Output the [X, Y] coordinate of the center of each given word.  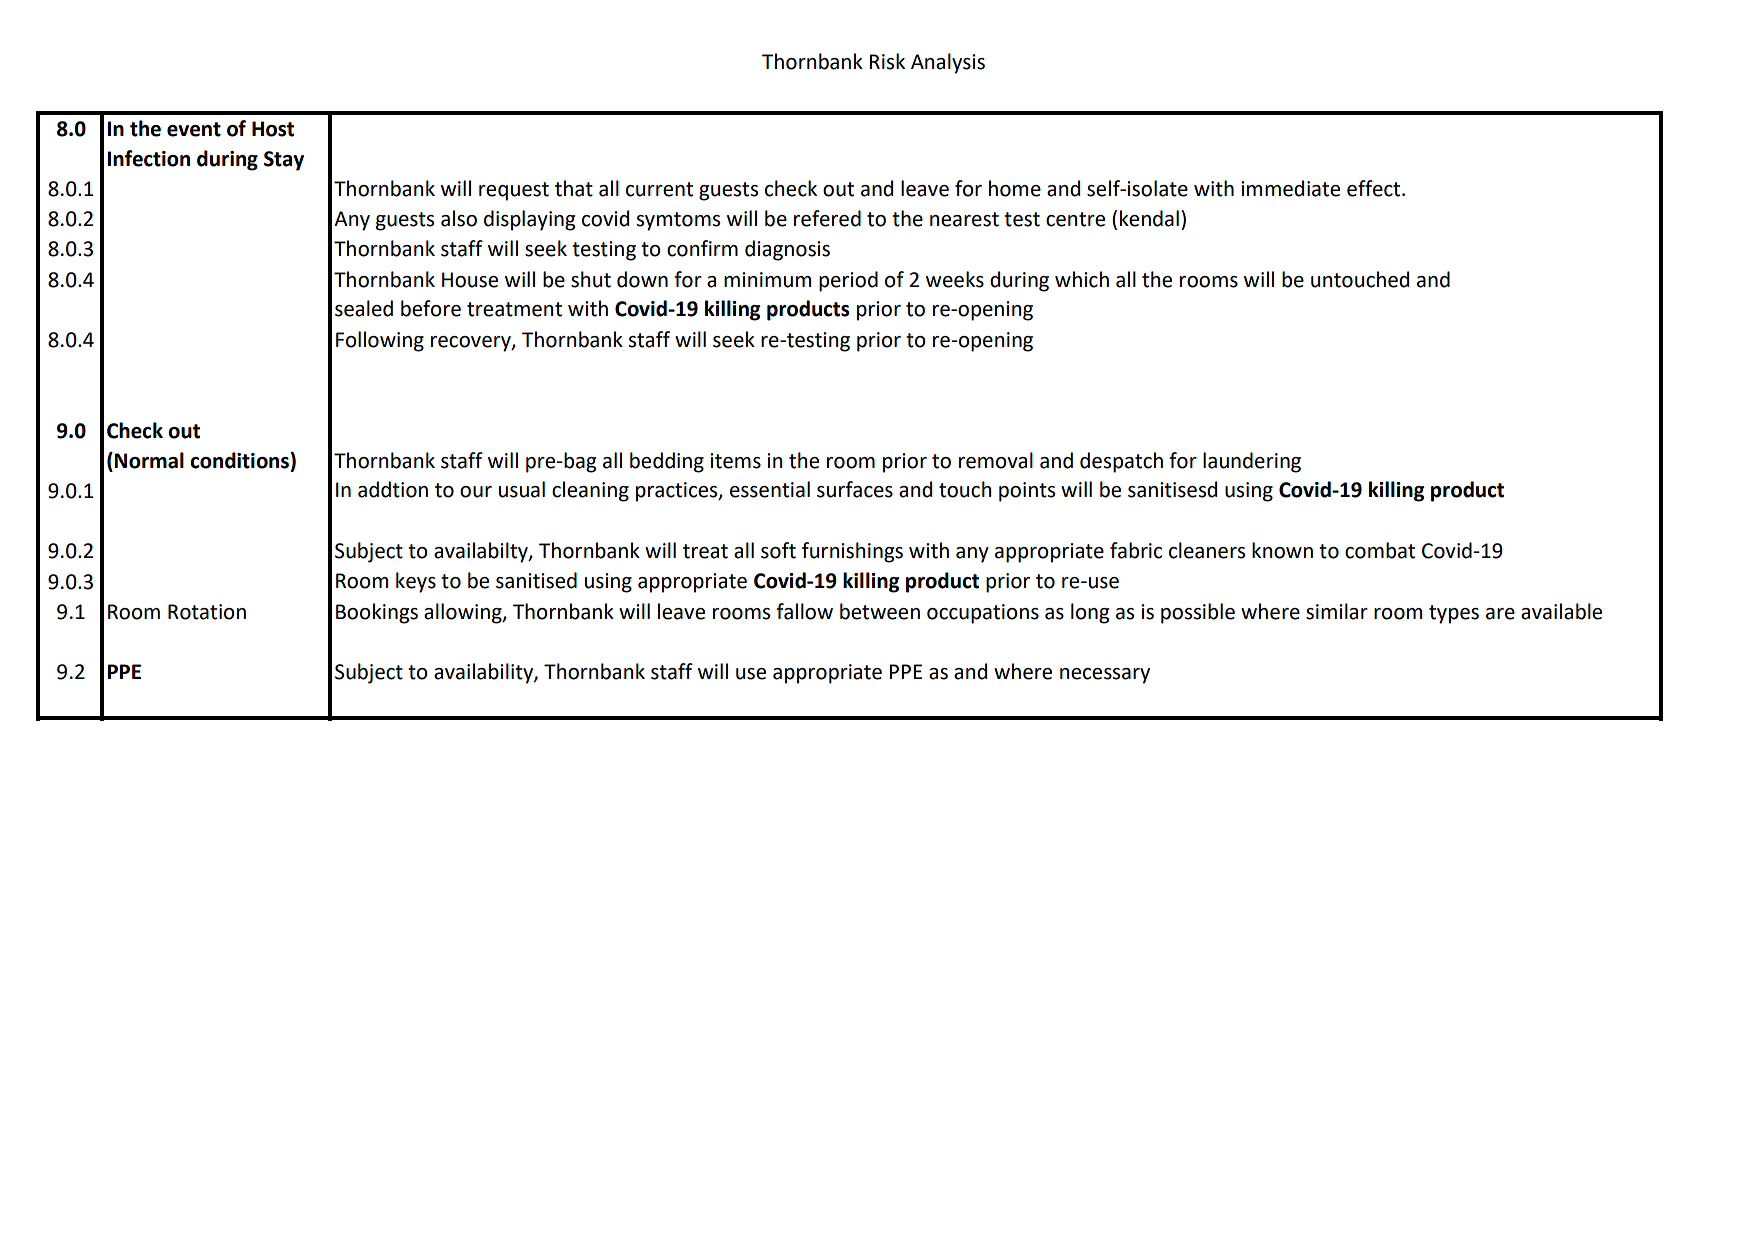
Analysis [948, 63]
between [880, 611]
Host [273, 129]
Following [380, 341]
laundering [1252, 462]
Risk [887, 61]
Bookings [377, 613]
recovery [472, 344]
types [1454, 614]
